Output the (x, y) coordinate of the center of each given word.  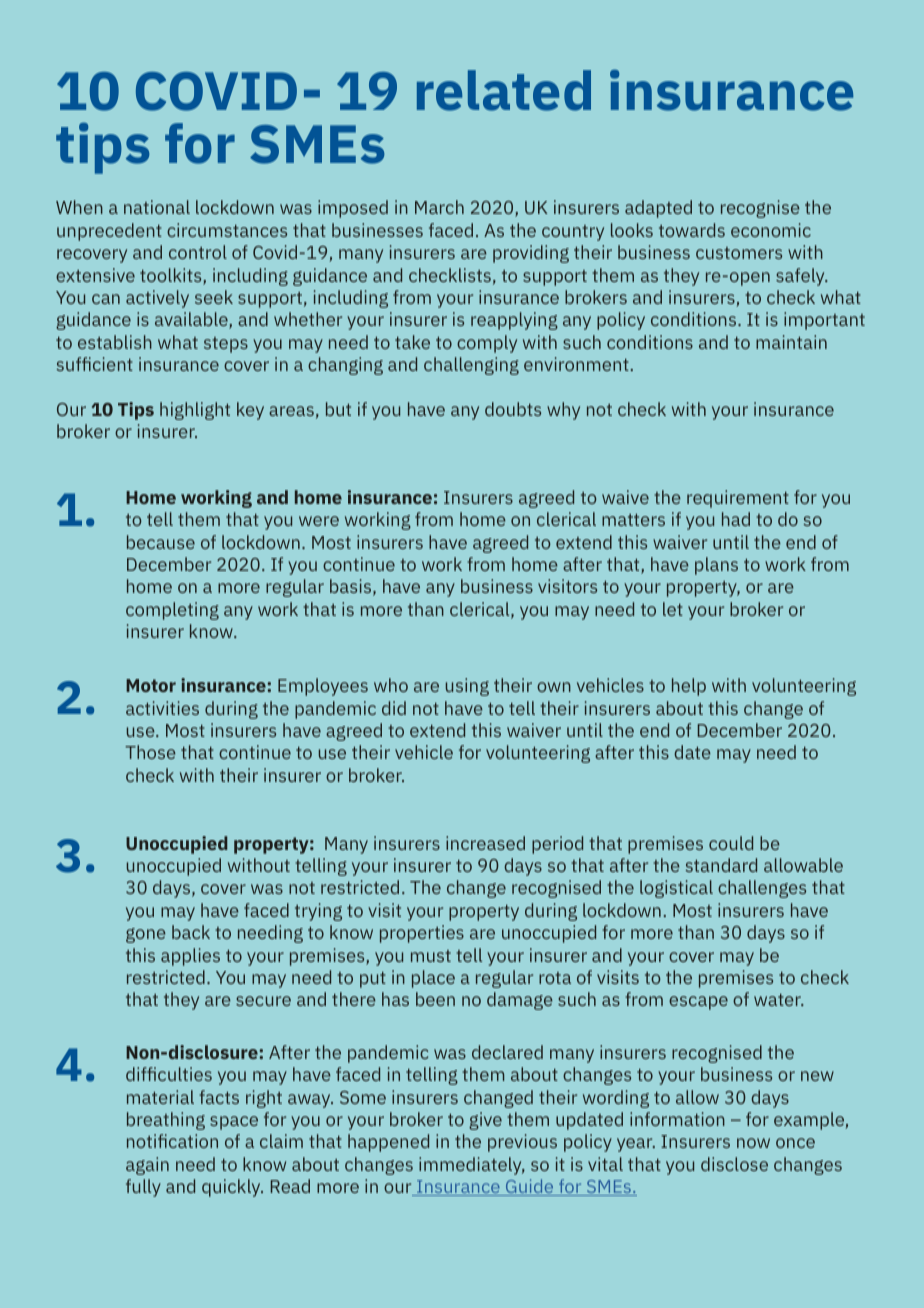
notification (172, 1141)
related (504, 90)
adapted (658, 209)
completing (172, 611)
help (689, 687)
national (157, 207)
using (467, 687)
